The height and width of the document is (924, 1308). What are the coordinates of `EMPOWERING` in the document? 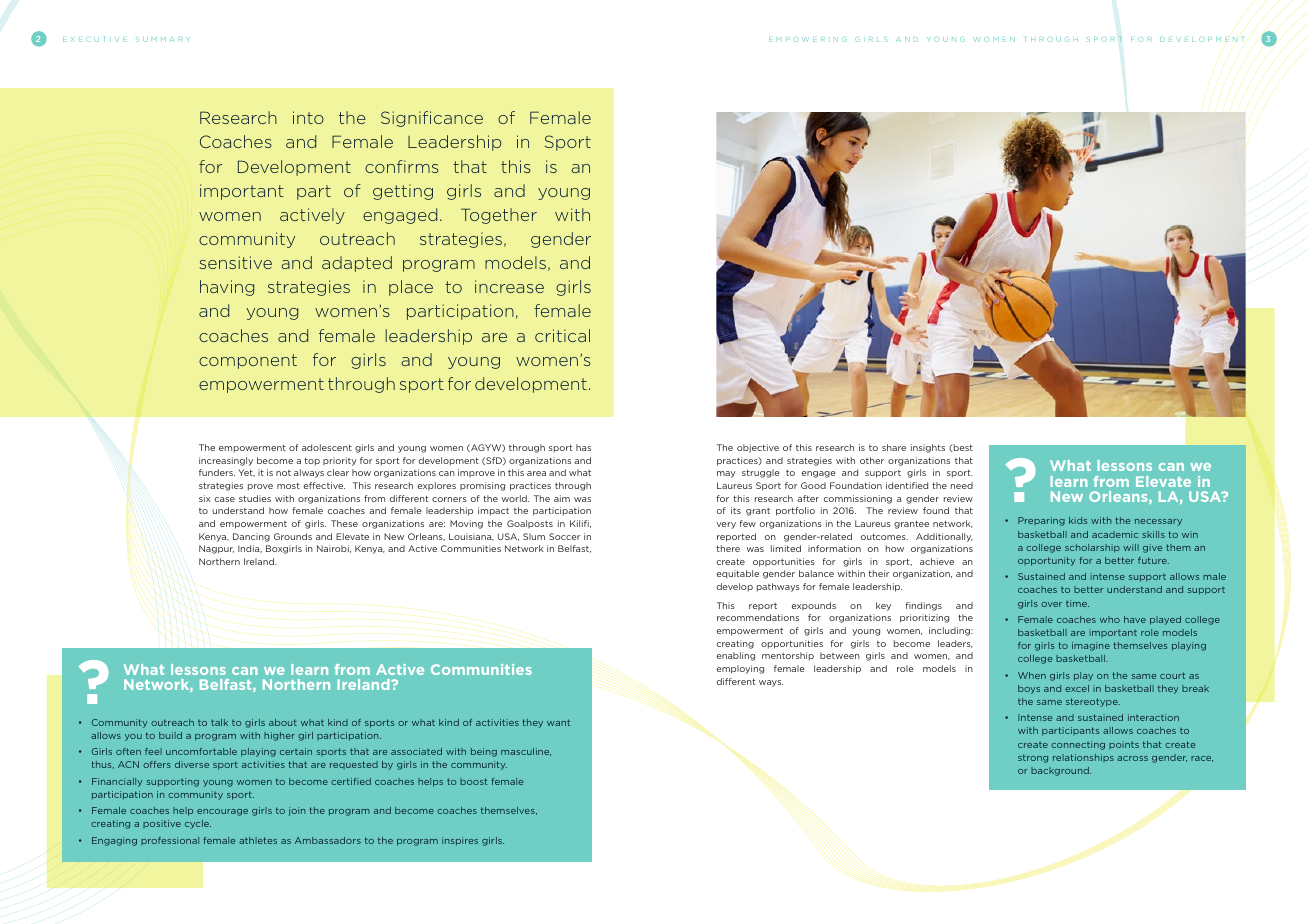 It's located at (808, 39).
